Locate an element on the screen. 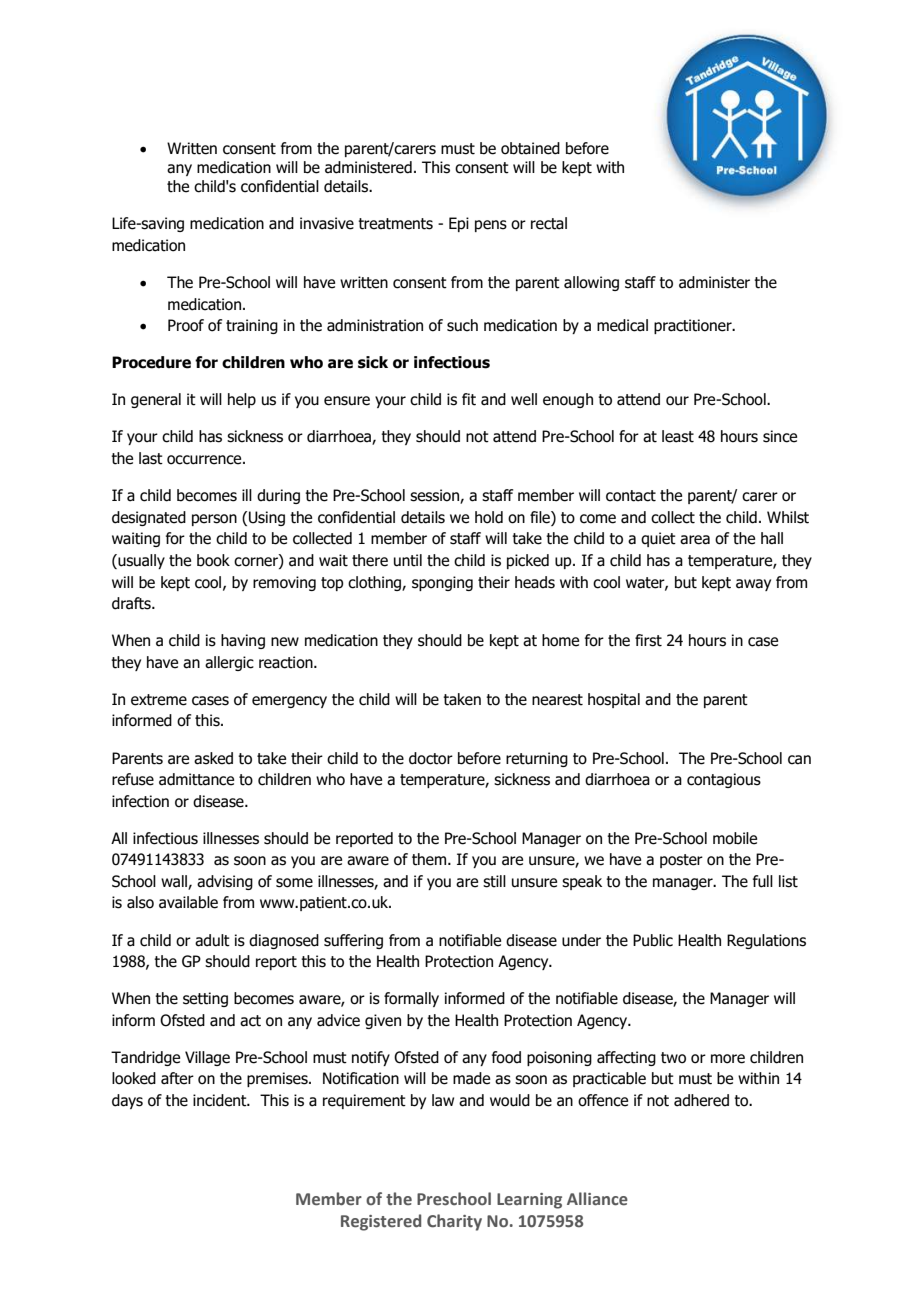 The image size is (924, 1308). invasive is located at coordinates (327, 223).
